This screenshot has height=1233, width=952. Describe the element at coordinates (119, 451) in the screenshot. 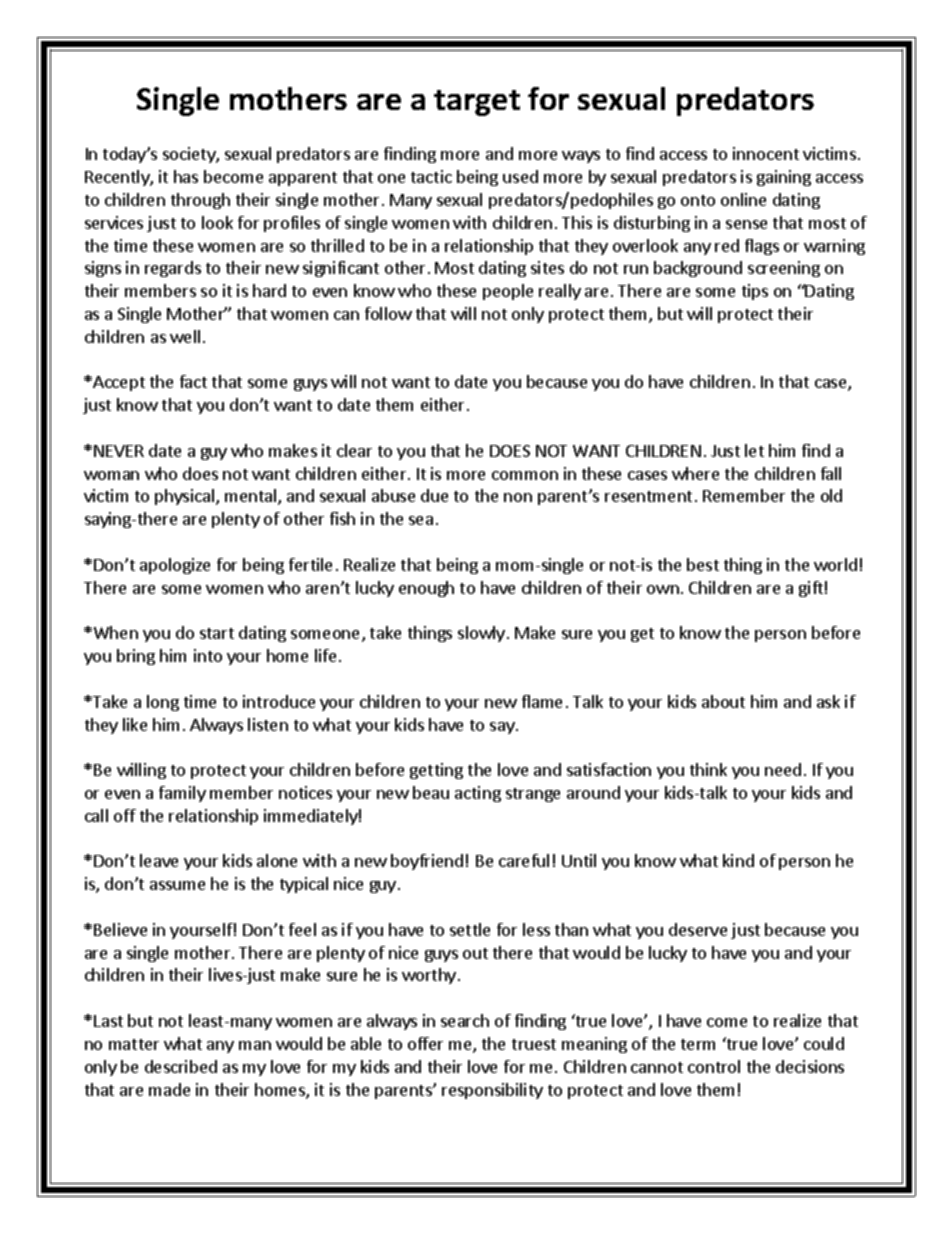

I see `NEVER` at that location.
